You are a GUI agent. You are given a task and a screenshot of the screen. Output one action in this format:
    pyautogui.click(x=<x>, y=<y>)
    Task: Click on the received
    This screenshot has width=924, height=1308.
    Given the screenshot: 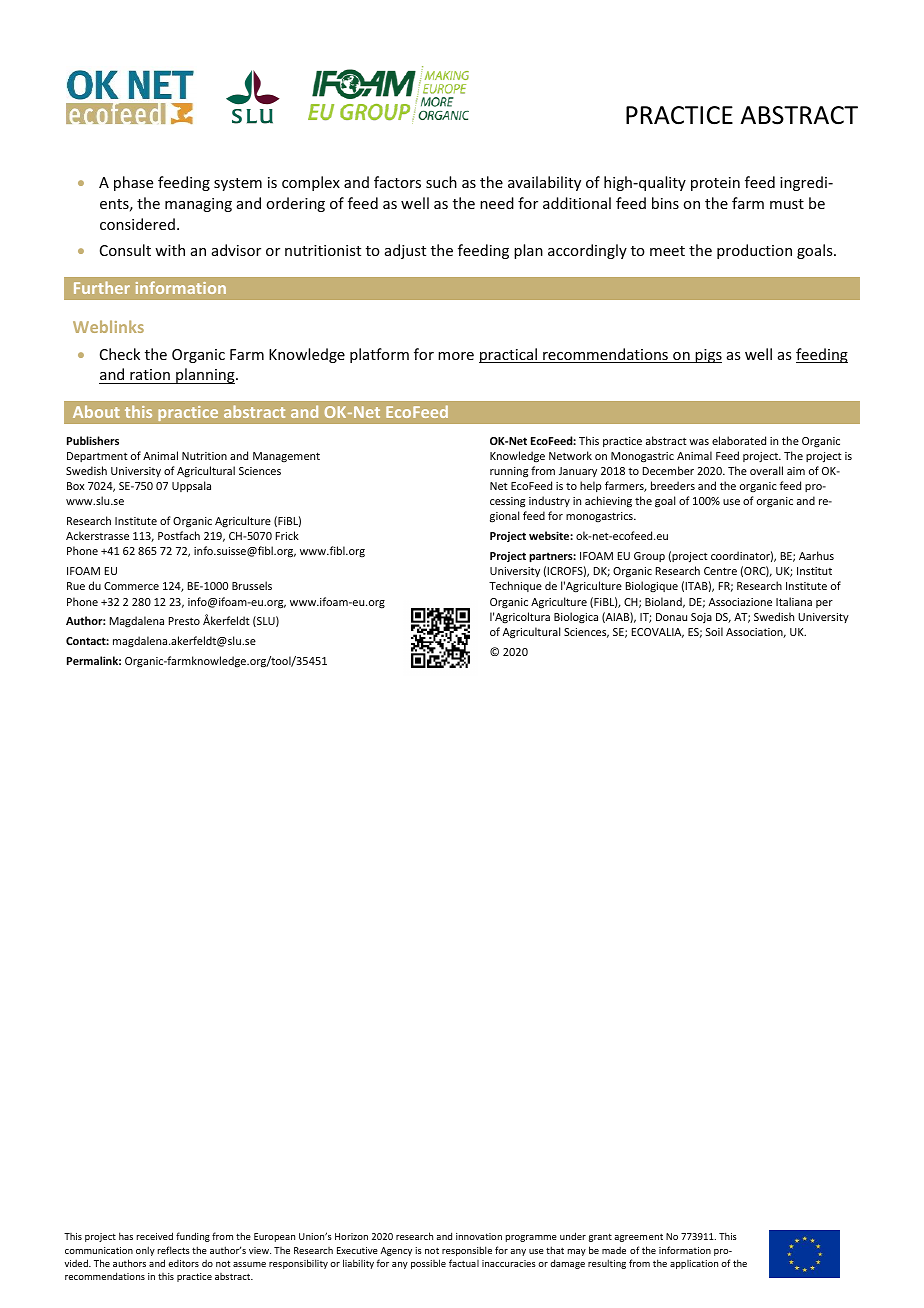 What is the action you would take?
    pyautogui.click(x=155, y=1236)
